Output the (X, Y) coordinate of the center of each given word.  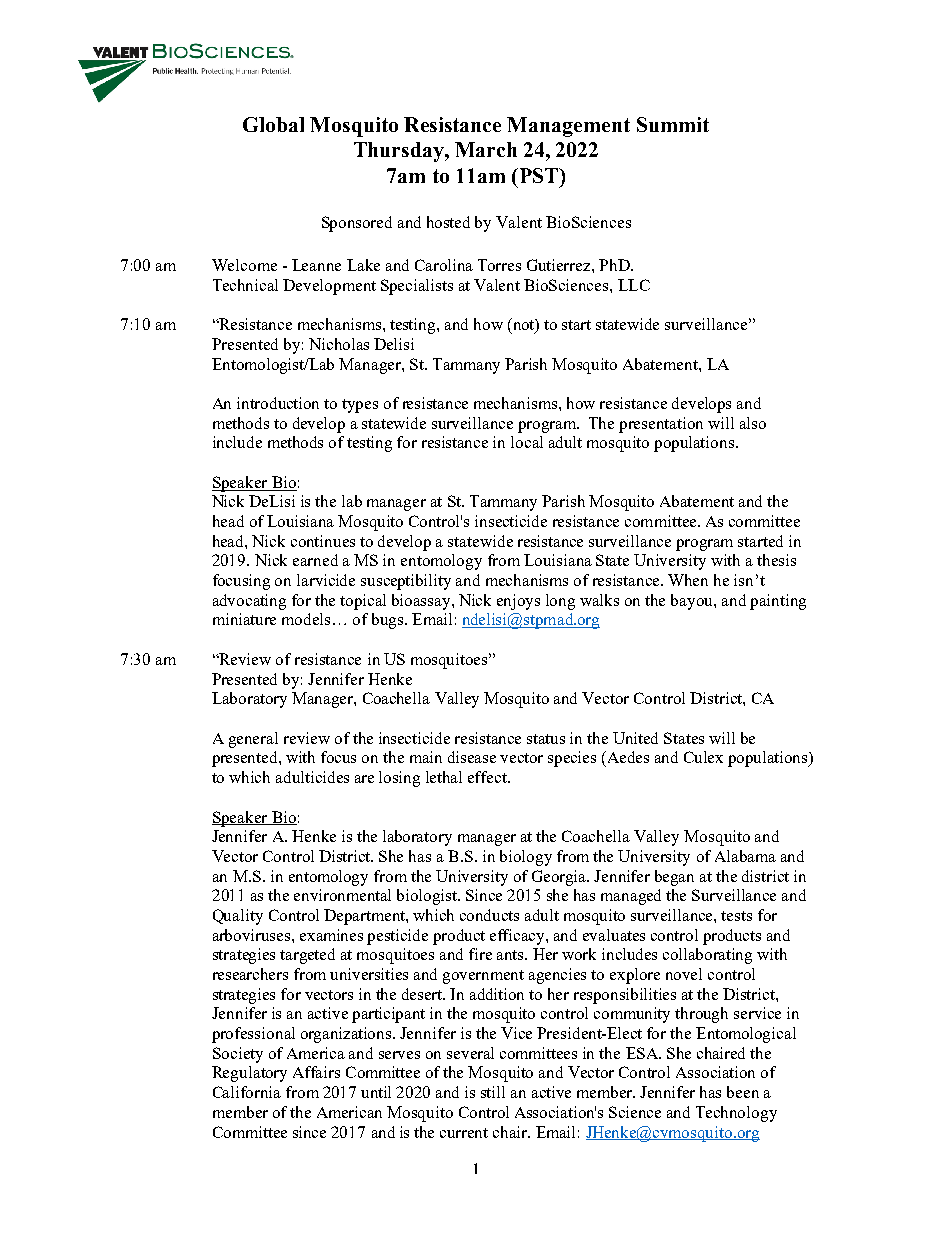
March (486, 149)
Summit (673, 124)
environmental (342, 895)
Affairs (316, 1072)
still (493, 1092)
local (527, 442)
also (753, 423)
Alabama (745, 856)
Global (273, 124)
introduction (278, 403)
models (306, 619)
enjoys (518, 602)
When (688, 580)
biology (526, 858)
